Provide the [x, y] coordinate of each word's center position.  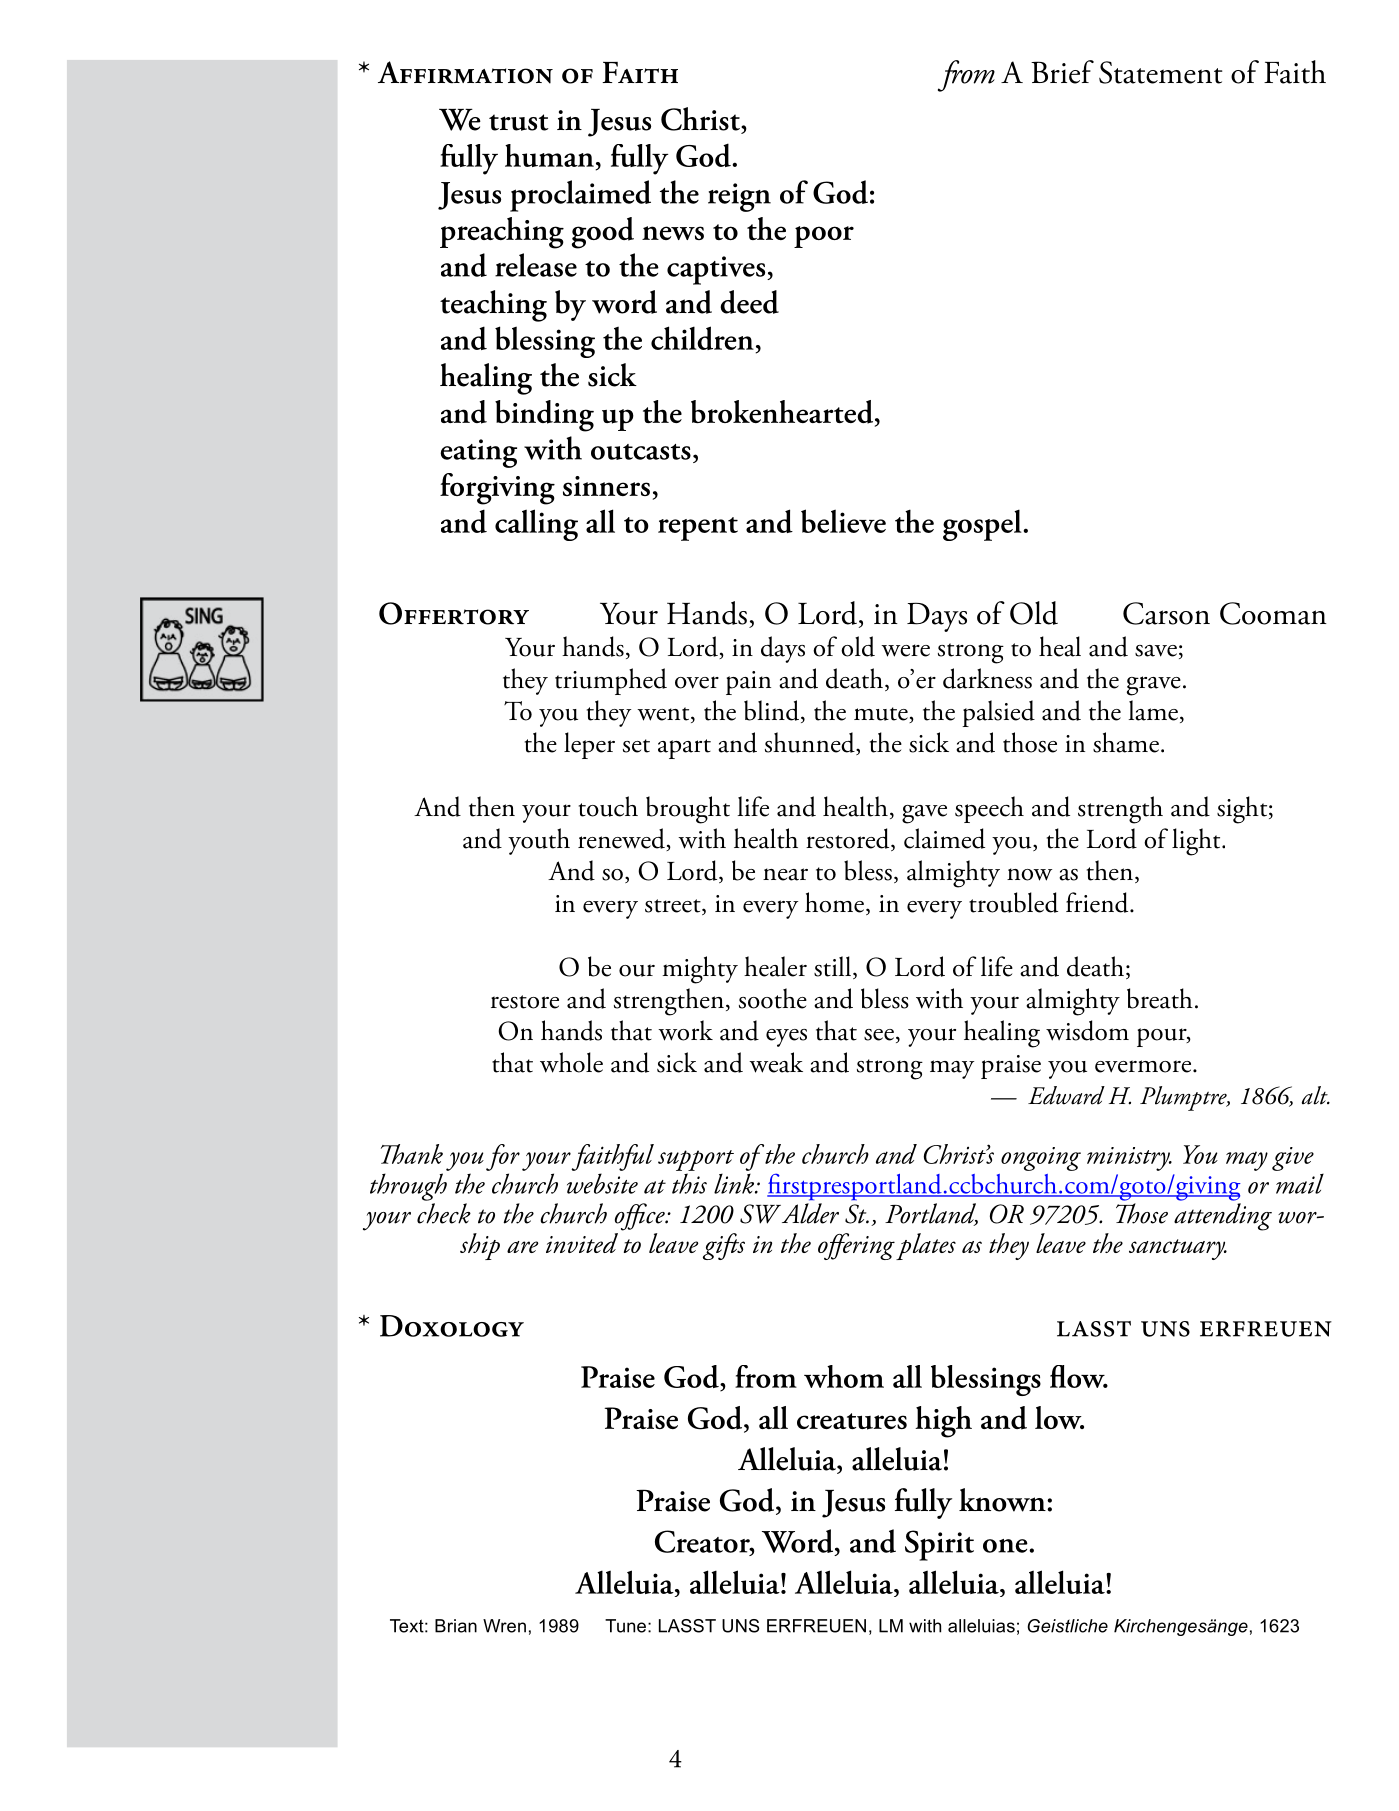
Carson [1166, 613]
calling [536, 525]
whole [571, 1062]
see [879, 1035]
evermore [1144, 1066]
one [1006, 1546]
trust [519, 122]
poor [824, 237]
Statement [1160, 72]
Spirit [939, 1545]
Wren [504, 1626]
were [905, 650]
